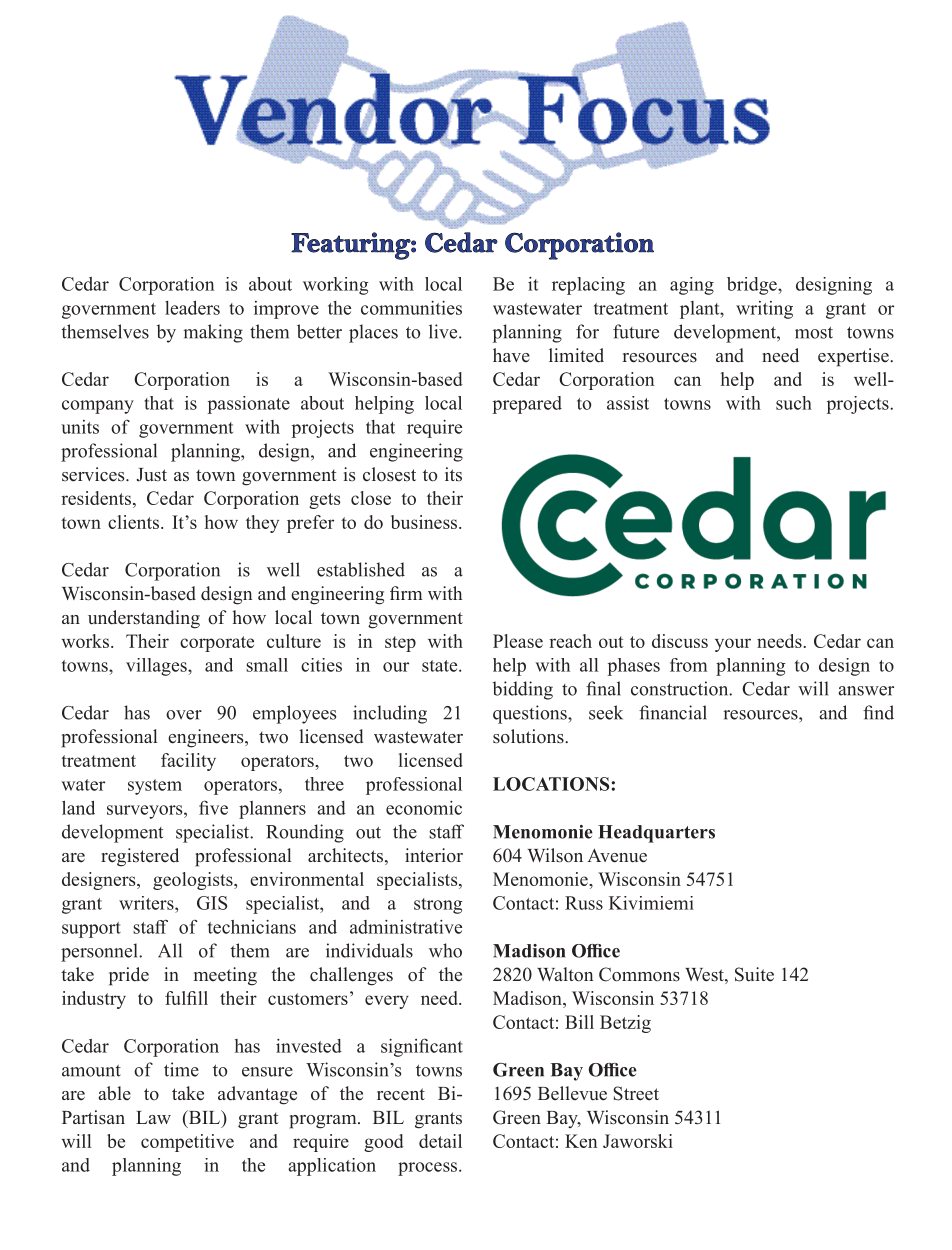 The image size is (952, 1250). I want to click on find, so click(878, 712).
